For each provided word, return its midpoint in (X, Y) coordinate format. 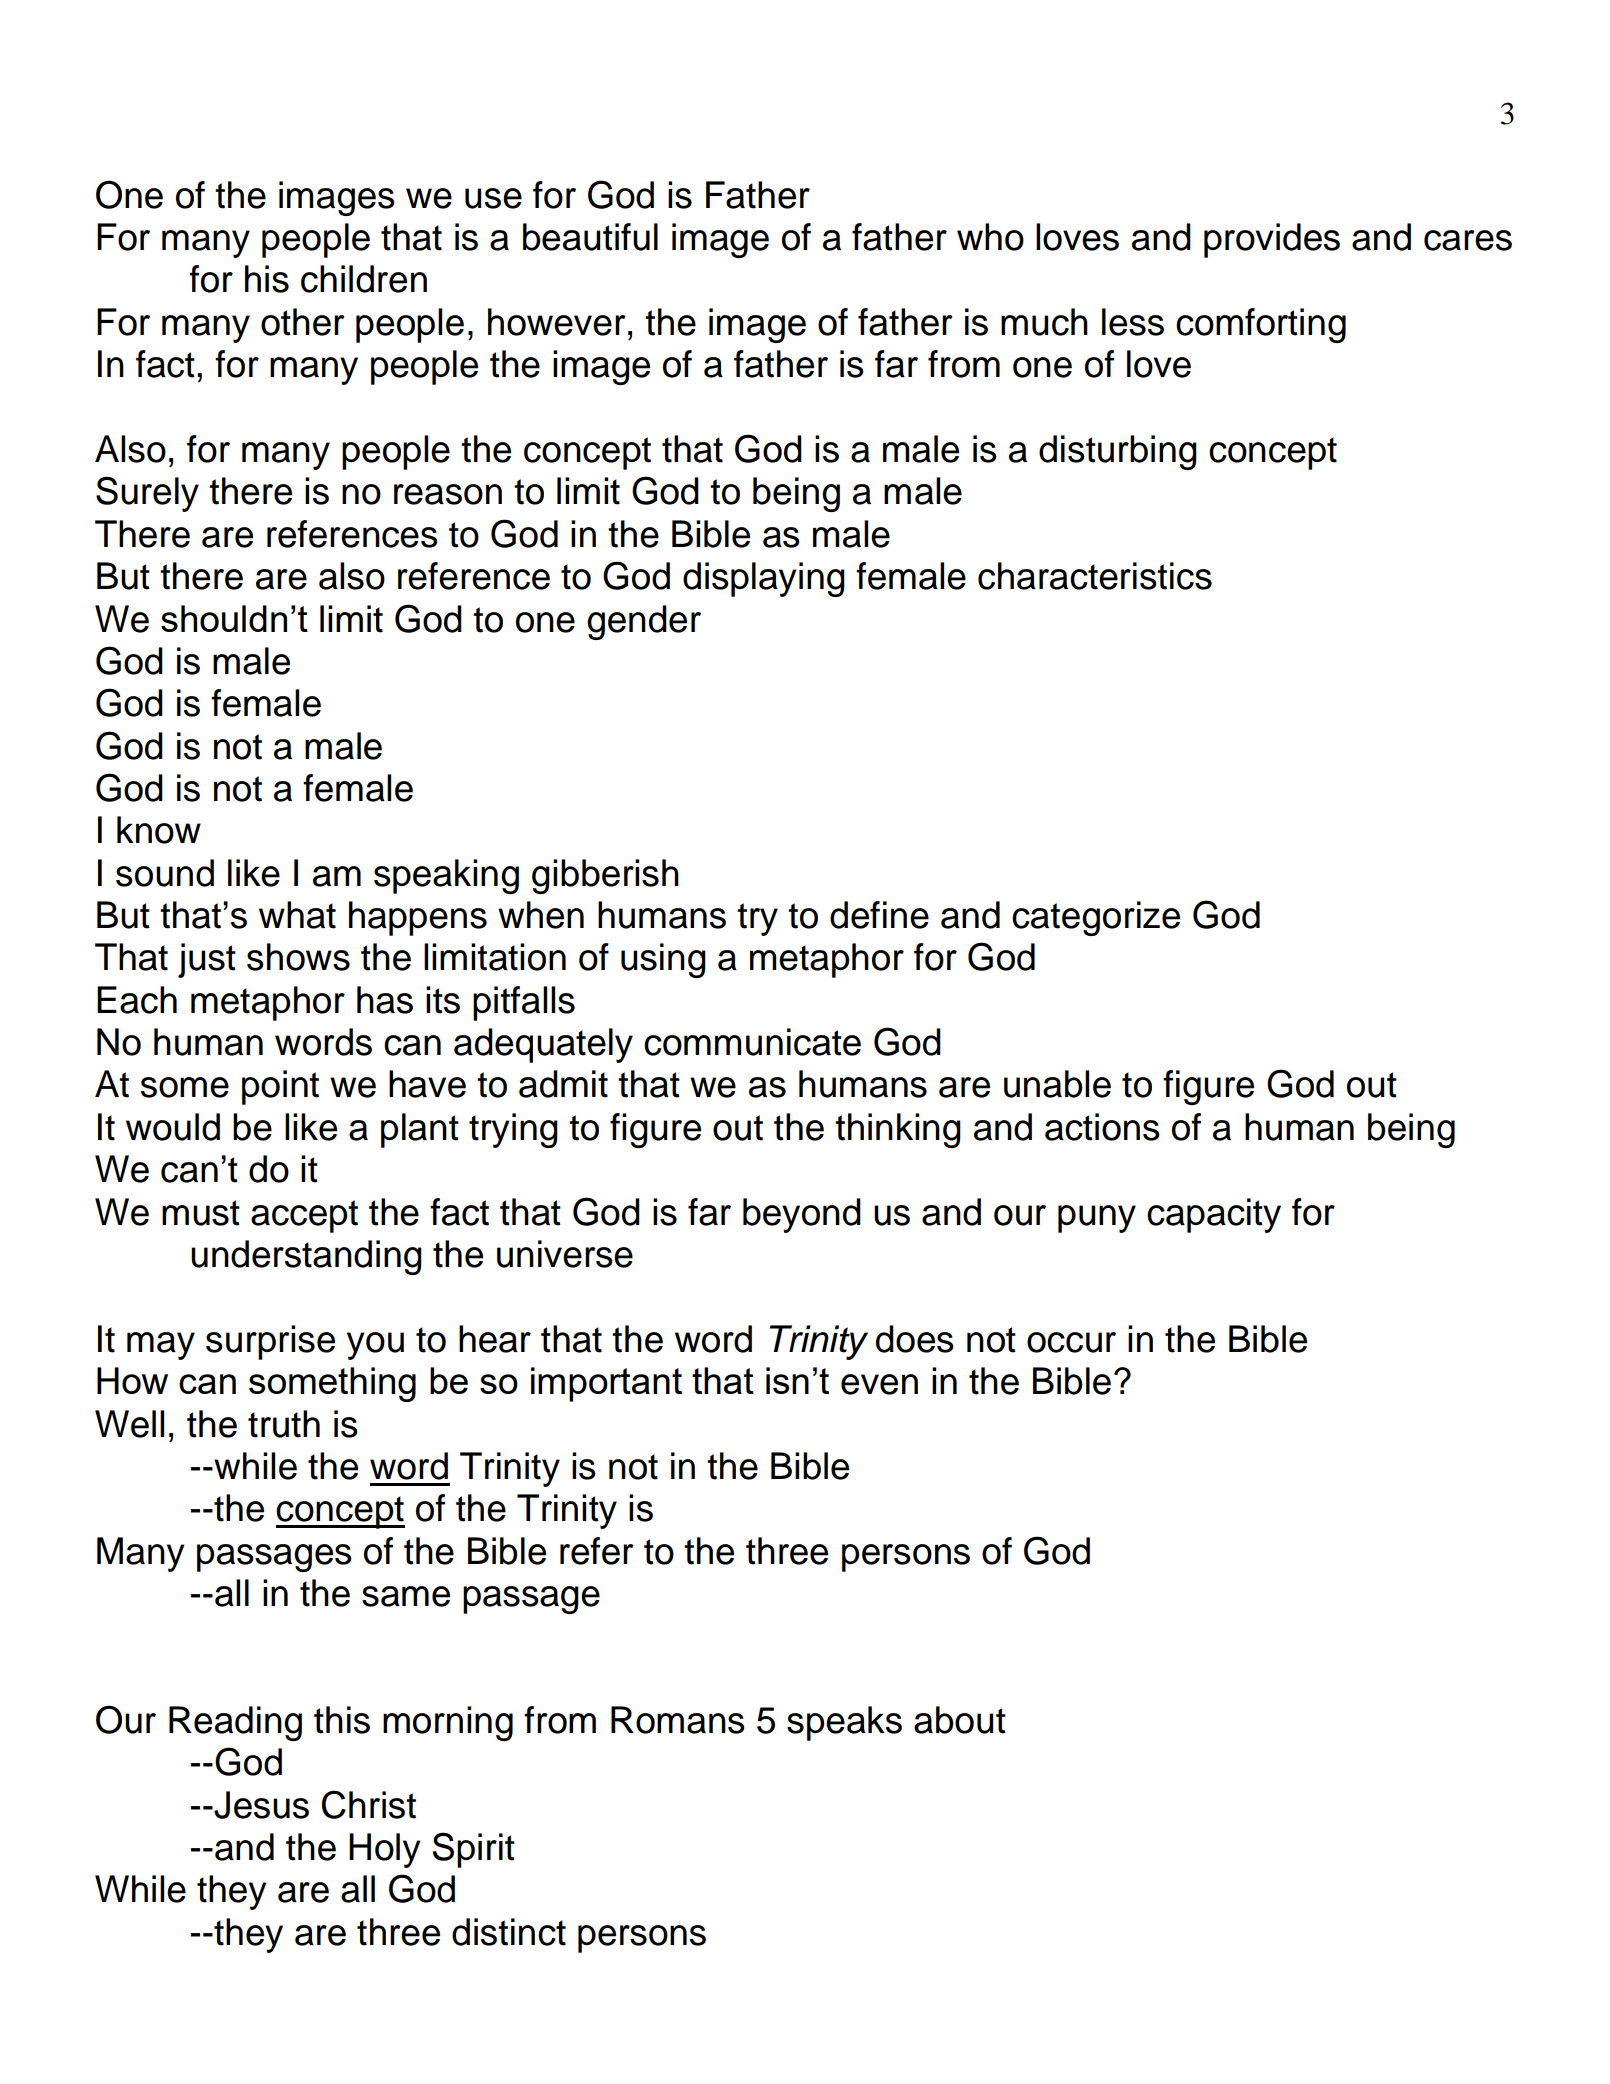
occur (1071, 1342)
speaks (844, 1723)
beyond (802, 1215)
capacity (1214, 1215)
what (297, 915)
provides (1272, 240)
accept (304, 1216)
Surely (147, 494)
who (990, 237)
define (879, 915)
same (406, 1596)
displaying (764, 579)
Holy (385, 1850)
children (364, 279)
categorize (1096, 918)
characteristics (1095, 576)
